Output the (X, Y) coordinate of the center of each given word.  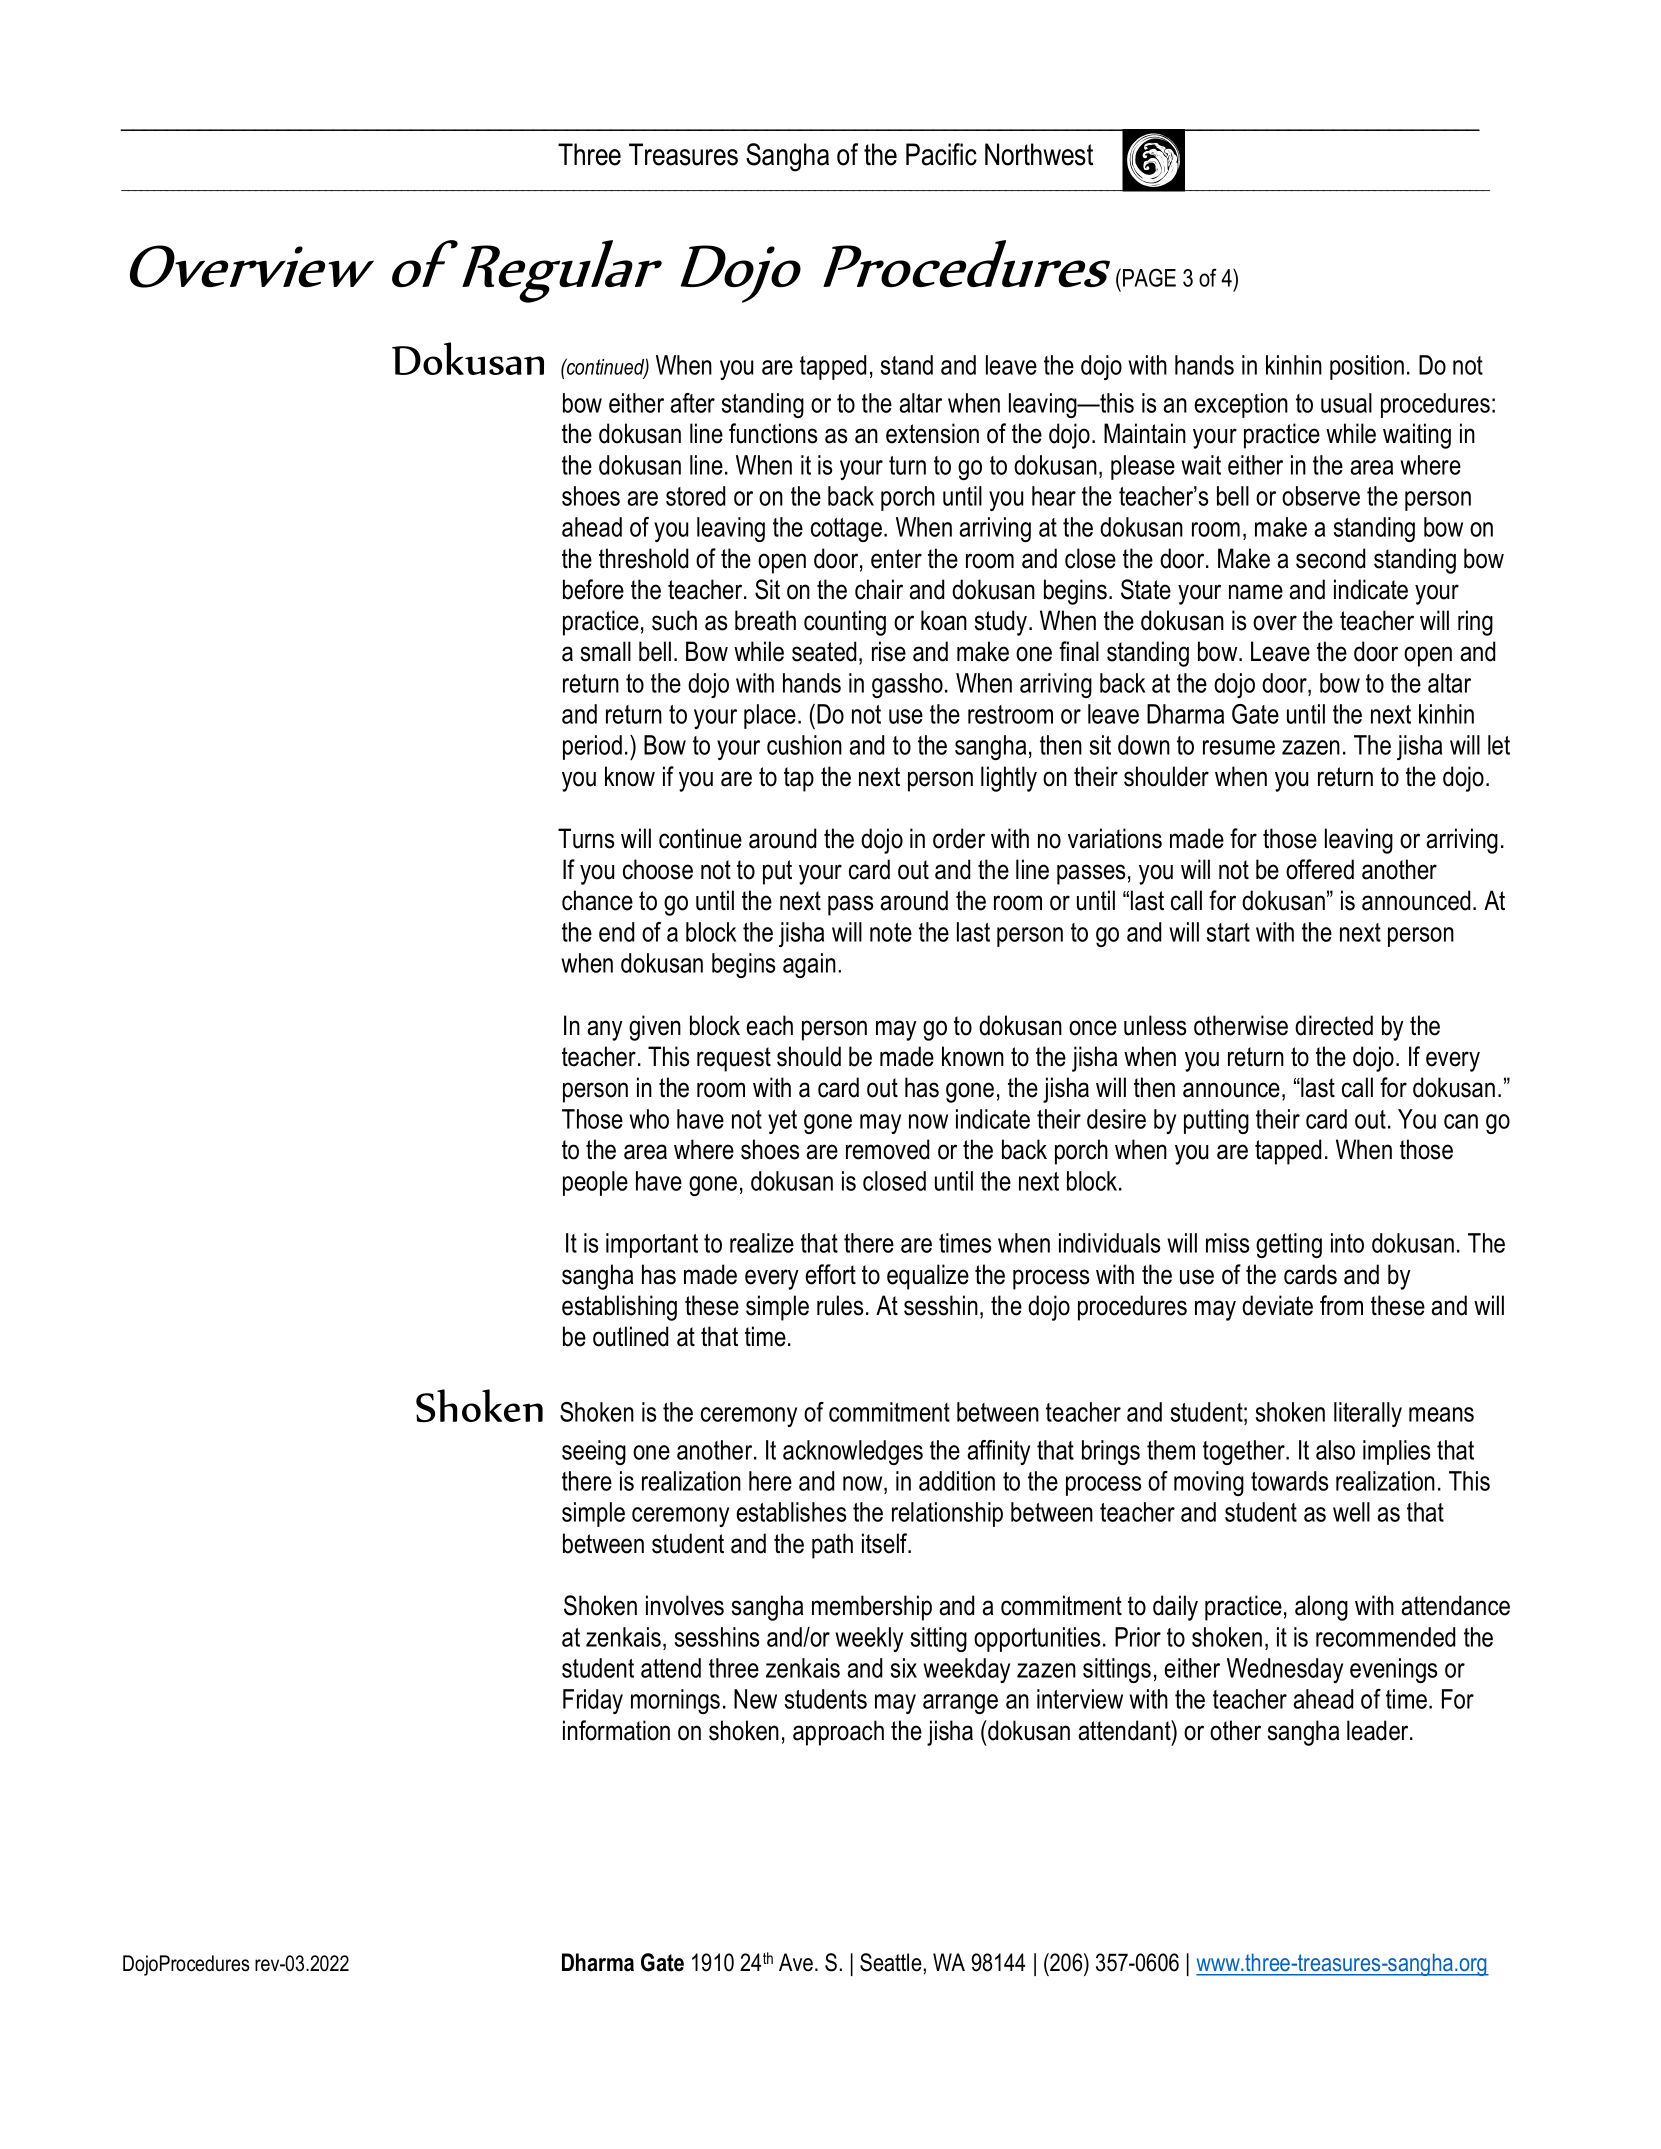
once (1093, 1028)
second (1330, 558)
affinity (998, 1452)
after (692, 403)
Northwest (1039, 154)
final (1079, 651)
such (674, 620)
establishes (791, 1512)
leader (1379, 1730)
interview (1080, 1699)
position (1367, 367)
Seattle (891, 1962)
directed (1334, 1025)
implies (1396, 1452)
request (734, 1059)
